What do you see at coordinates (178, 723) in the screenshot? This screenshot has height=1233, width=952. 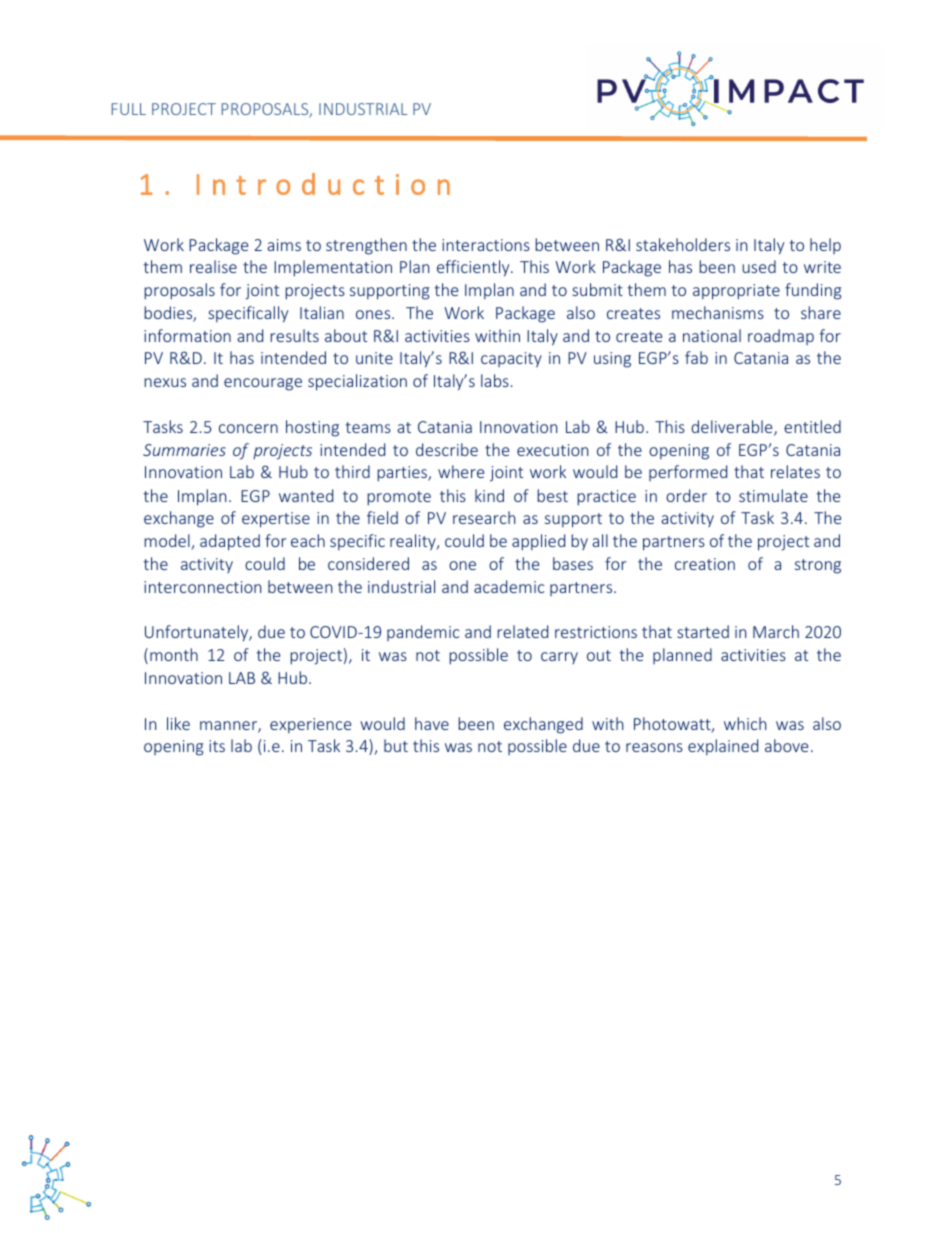 I see `like` at bounding box center [178, 723].
